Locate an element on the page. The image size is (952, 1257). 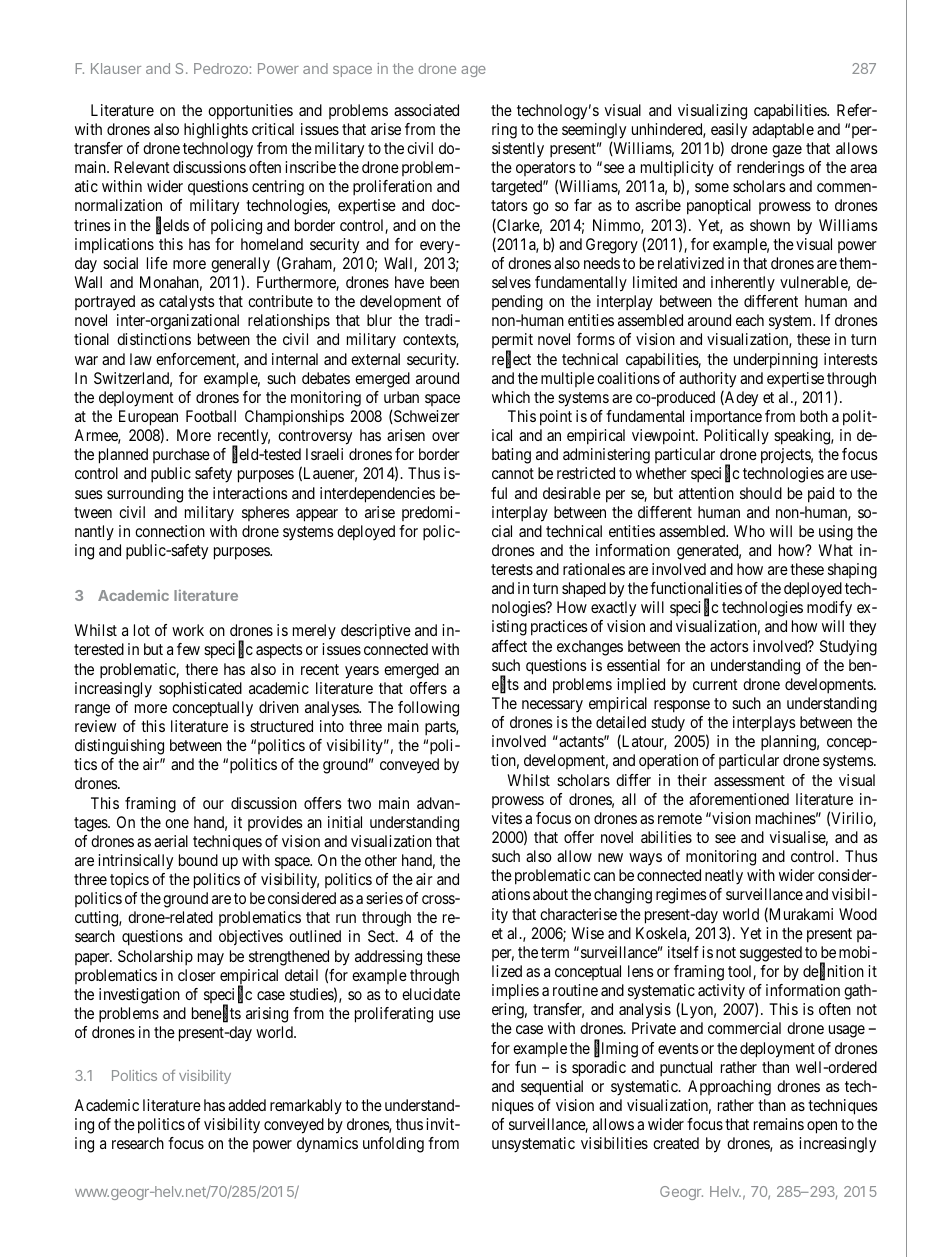
highlights is located at coordinates (216, 131).
